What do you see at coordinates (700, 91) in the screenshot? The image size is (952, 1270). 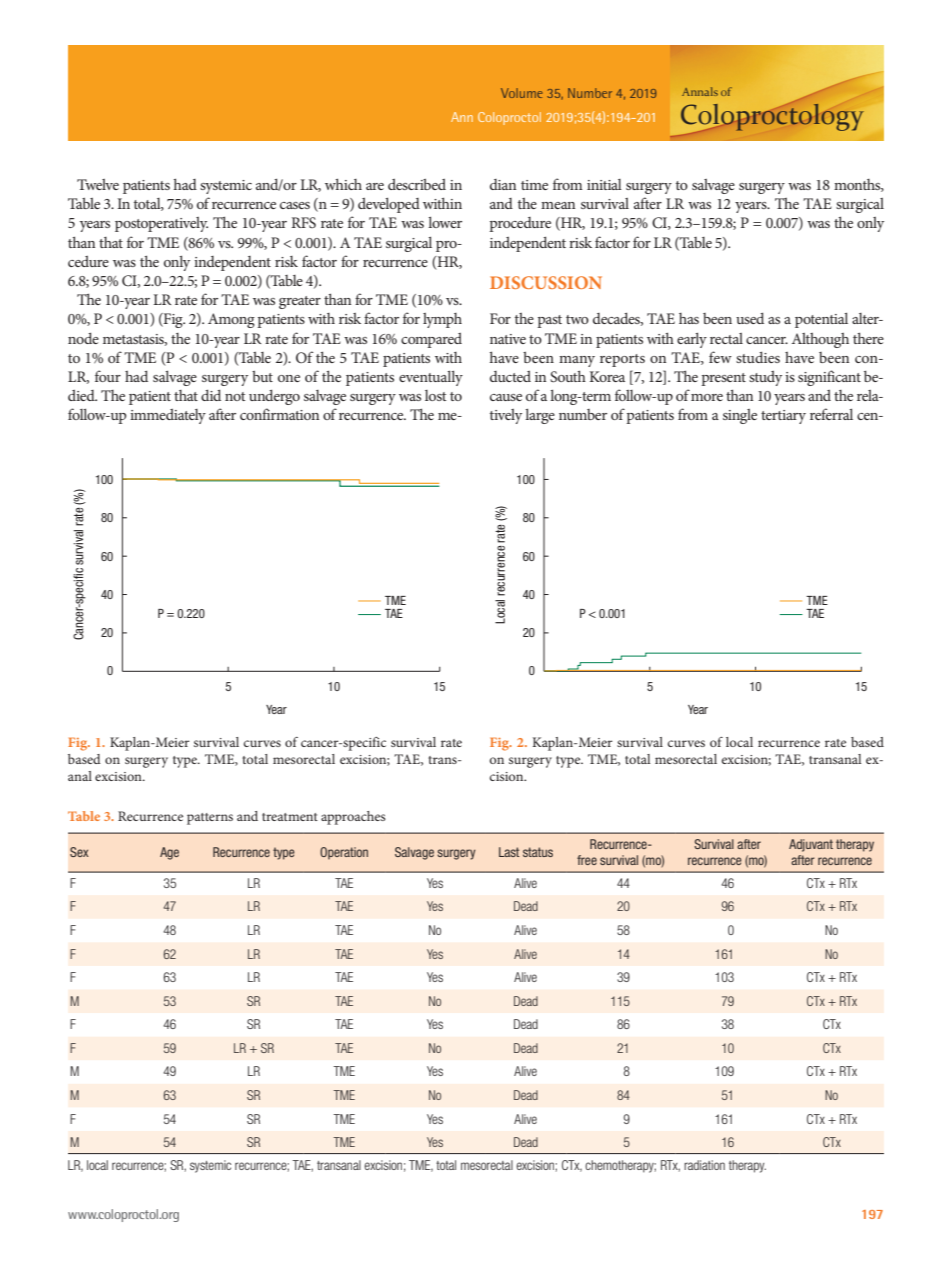 I see `Annals` at bounding box center [700, 91].
